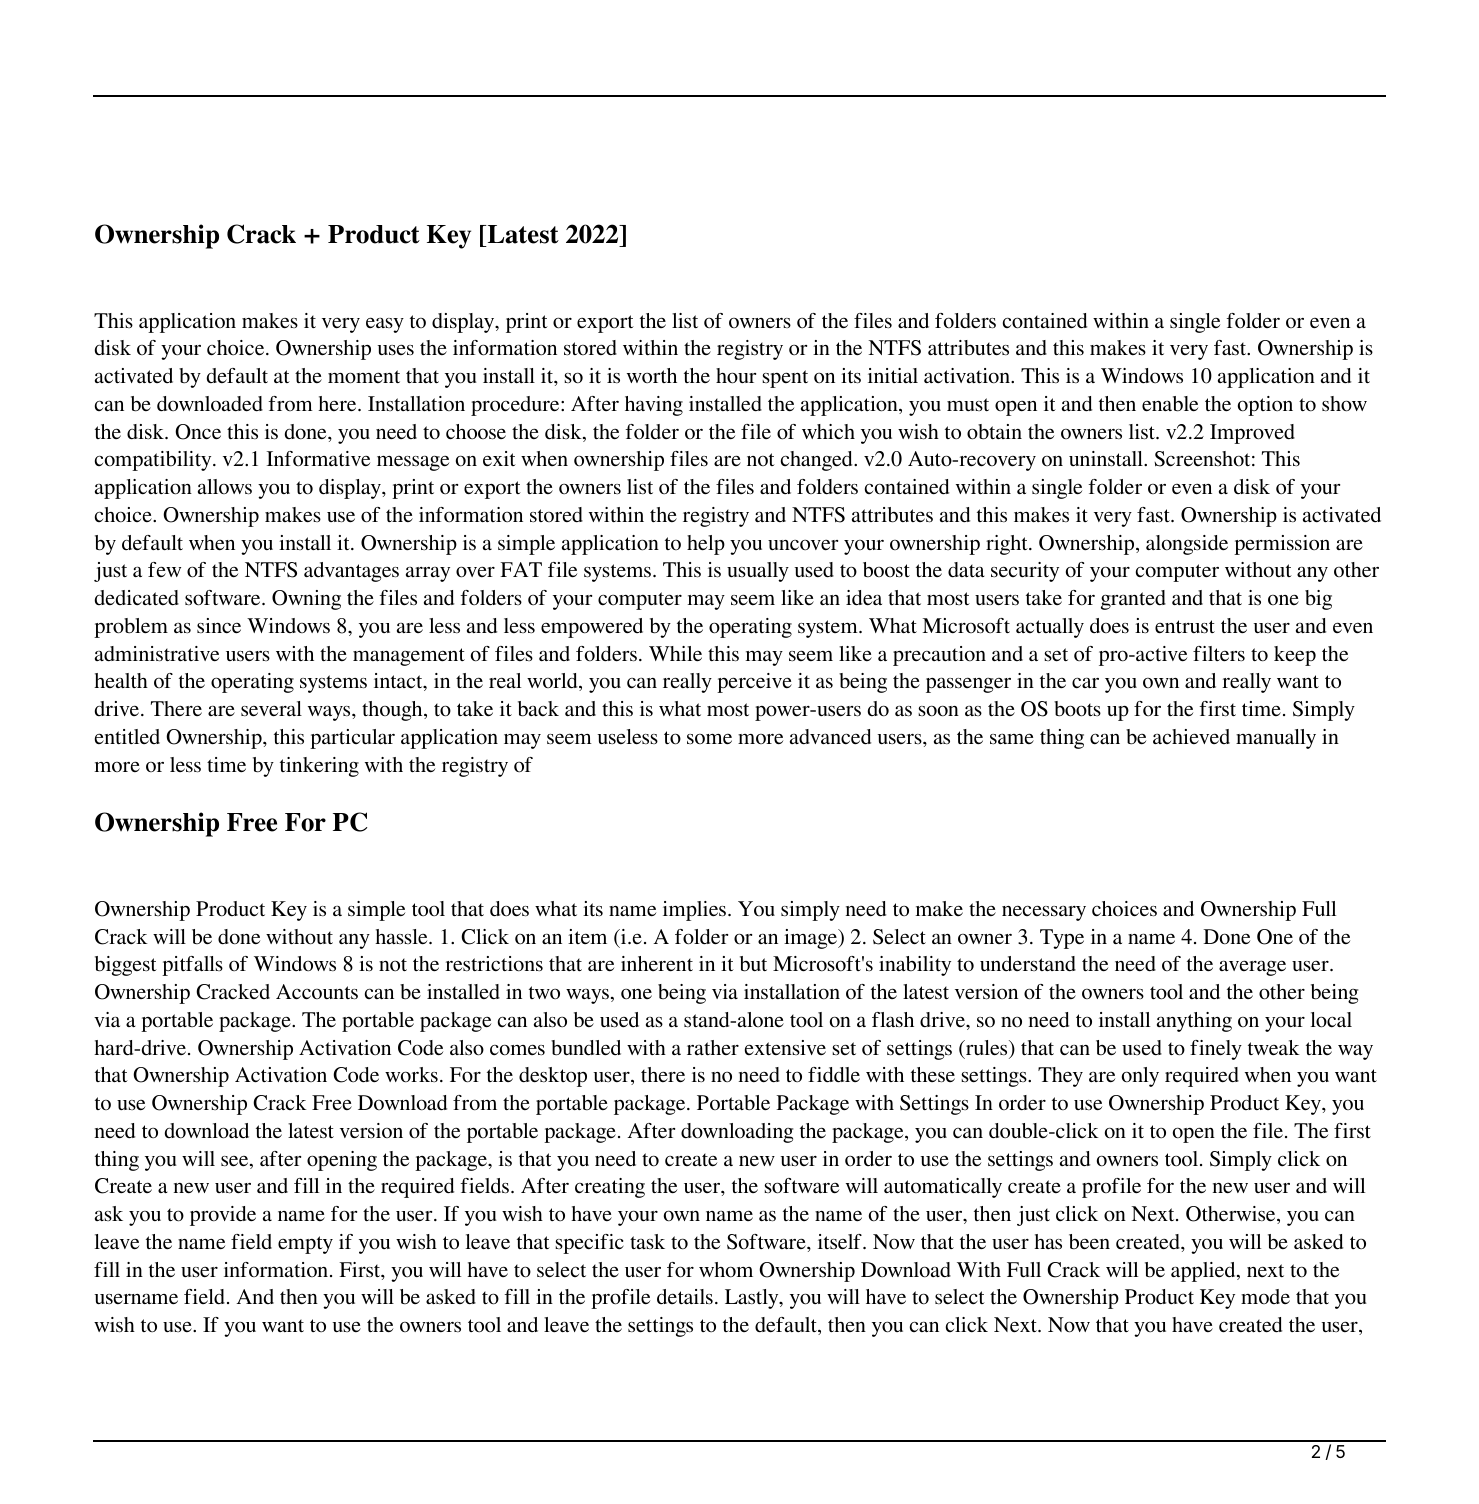 The width and height of the screenshot is (1479, 1504). I want to click on some, so click(709, 739).
